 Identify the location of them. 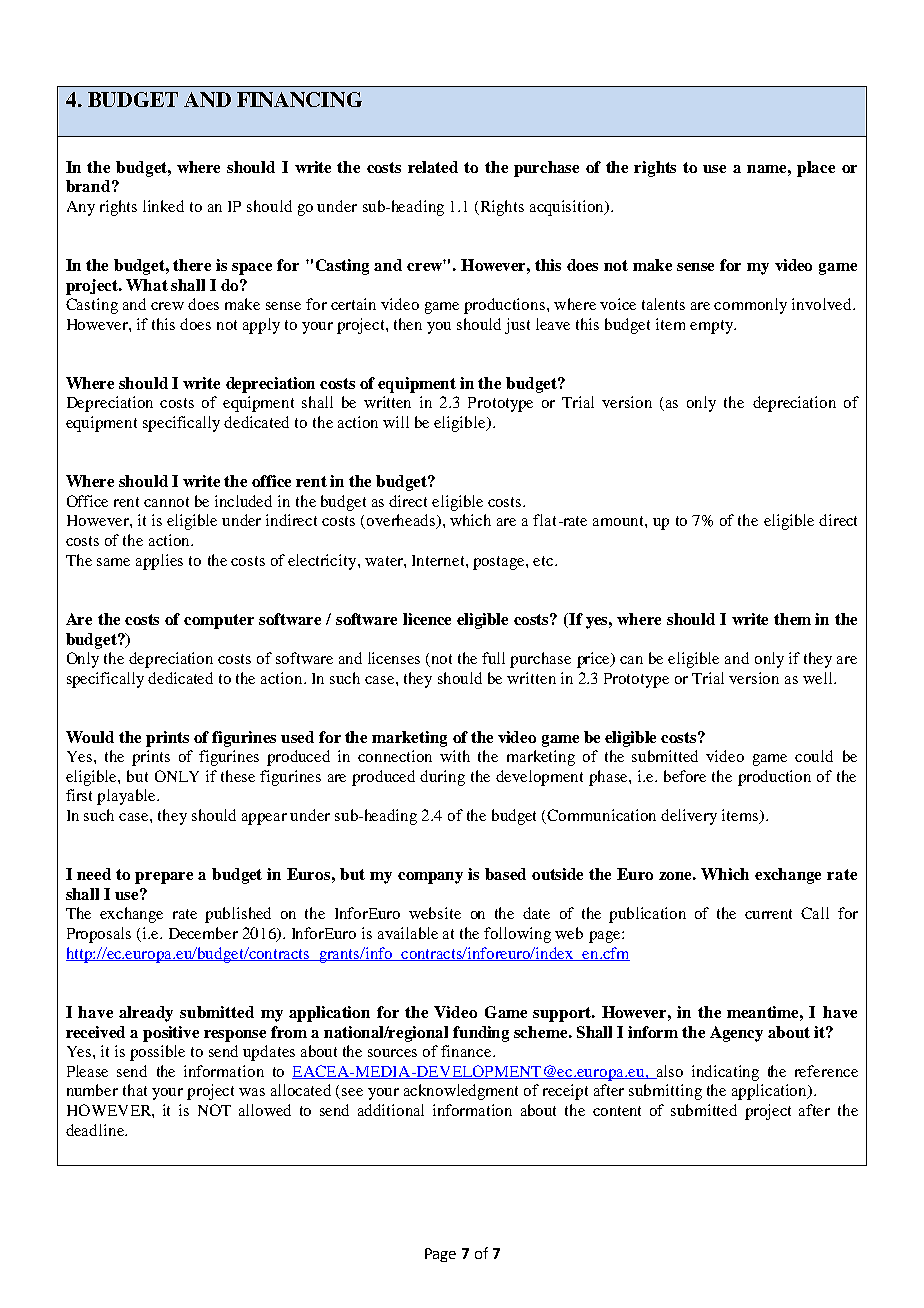
(792, 619).
